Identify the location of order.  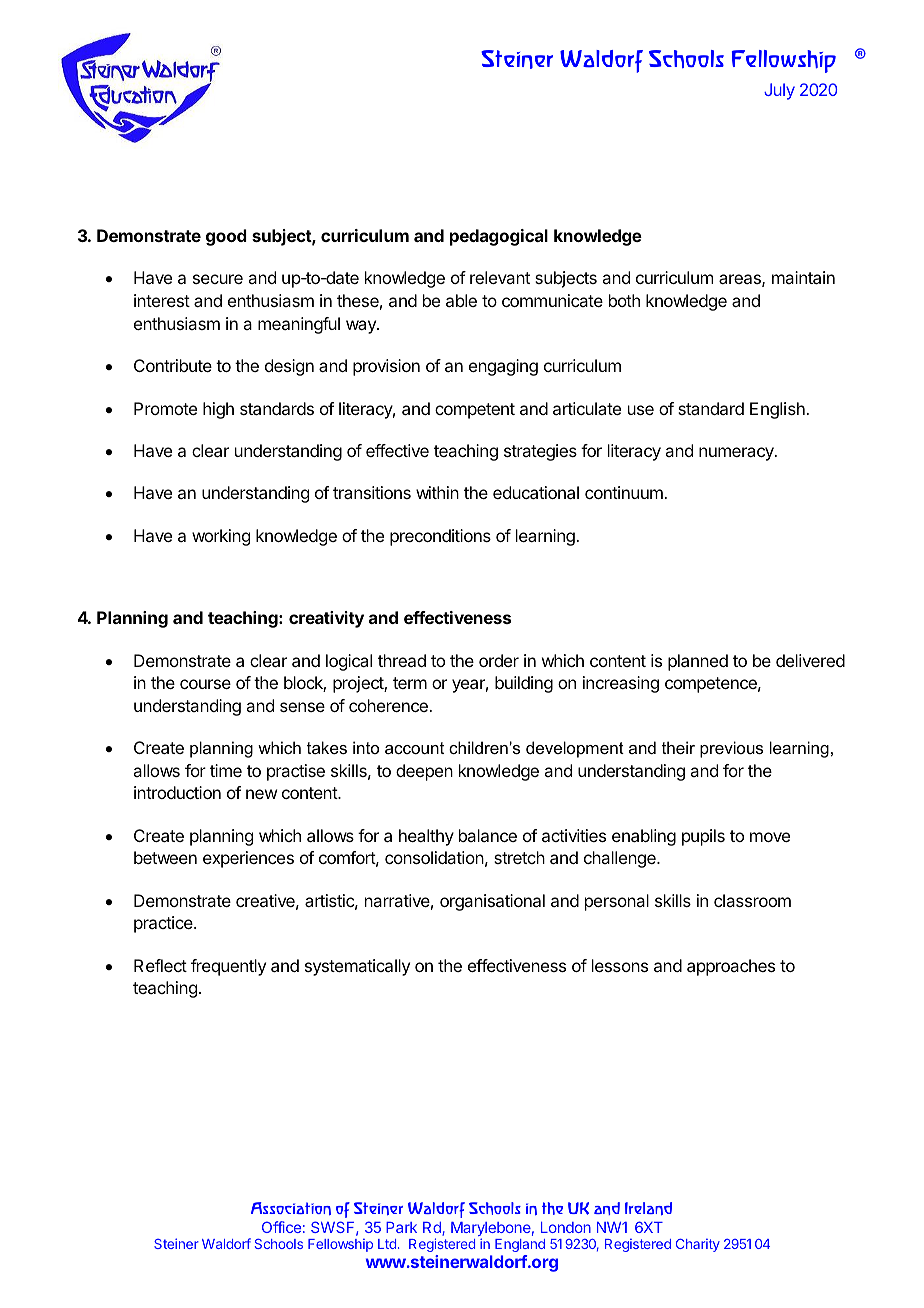
(499, 660).
